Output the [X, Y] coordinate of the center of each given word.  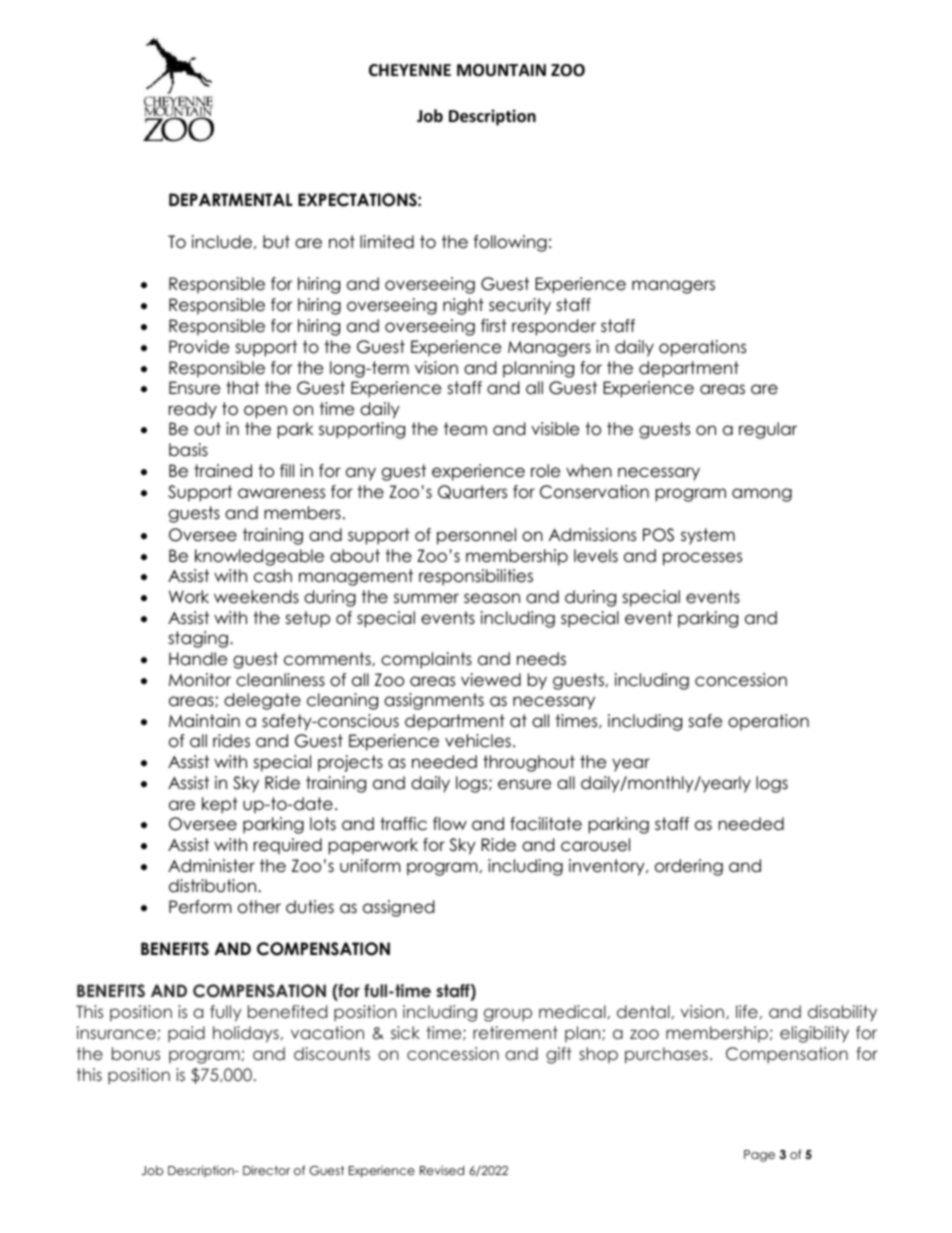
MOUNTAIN [501, 70]
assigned [398, 908]
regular [768, 430]
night [463, 306]
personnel [476, 536]
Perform [200, 907]
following [510, 243]
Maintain [204, 721]
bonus [136, 1053]
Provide [199, 347]
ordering [689, 867]
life [747, 1011]
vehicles [478, 741]
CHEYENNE [410, 70]
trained [223, 471]
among [762, 495]
